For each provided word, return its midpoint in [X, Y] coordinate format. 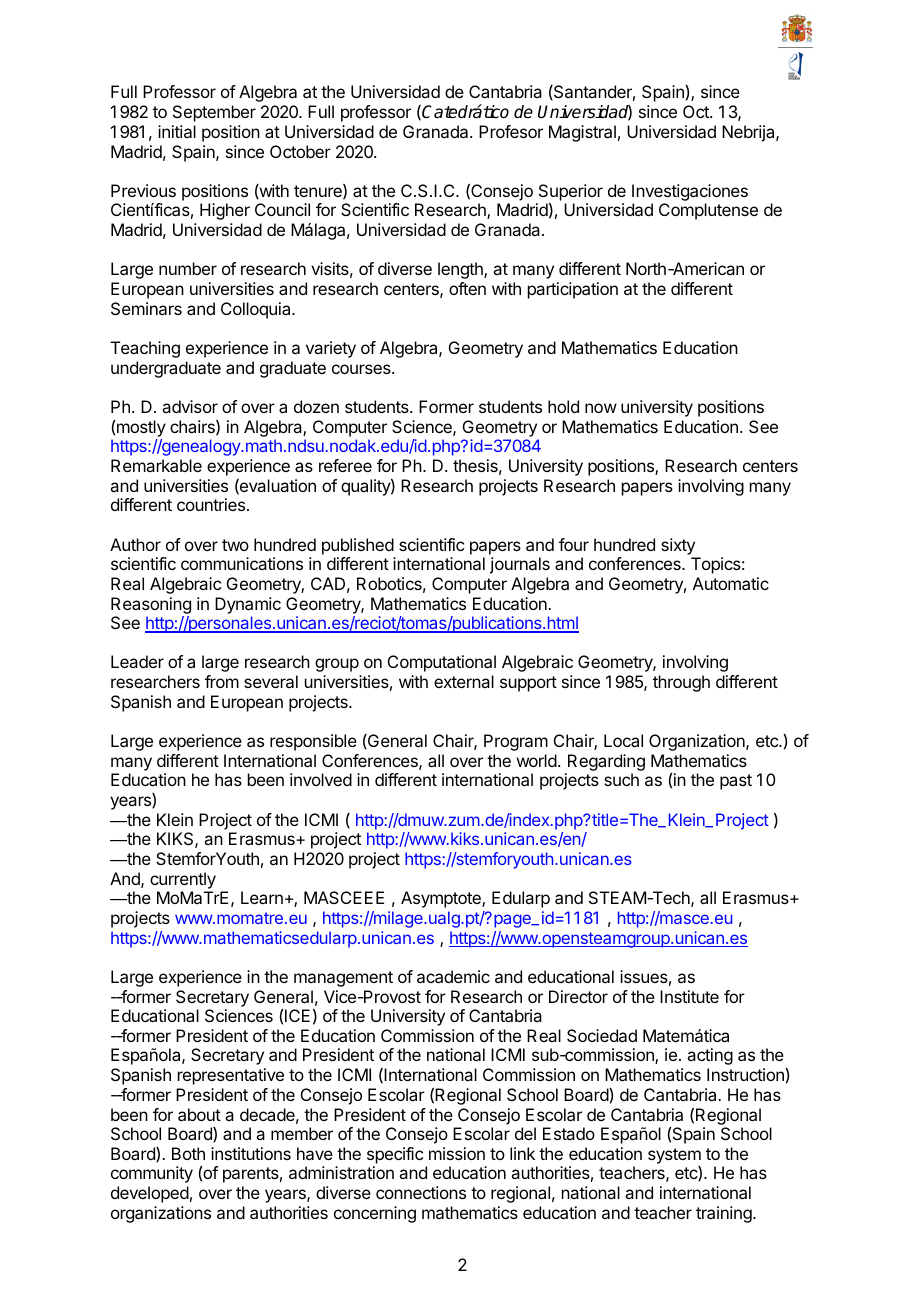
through [681, 683]
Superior [571, 192]
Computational [442, 663]
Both [188, 1153]
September [214, 113]
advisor [190, 406]
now [601, 408]
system [674, 1156]
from [222, 681]
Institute [689, 996]
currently [183, 880]
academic [453, 976]
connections [421, 1192]
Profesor [511, 131]
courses [362, 369]
